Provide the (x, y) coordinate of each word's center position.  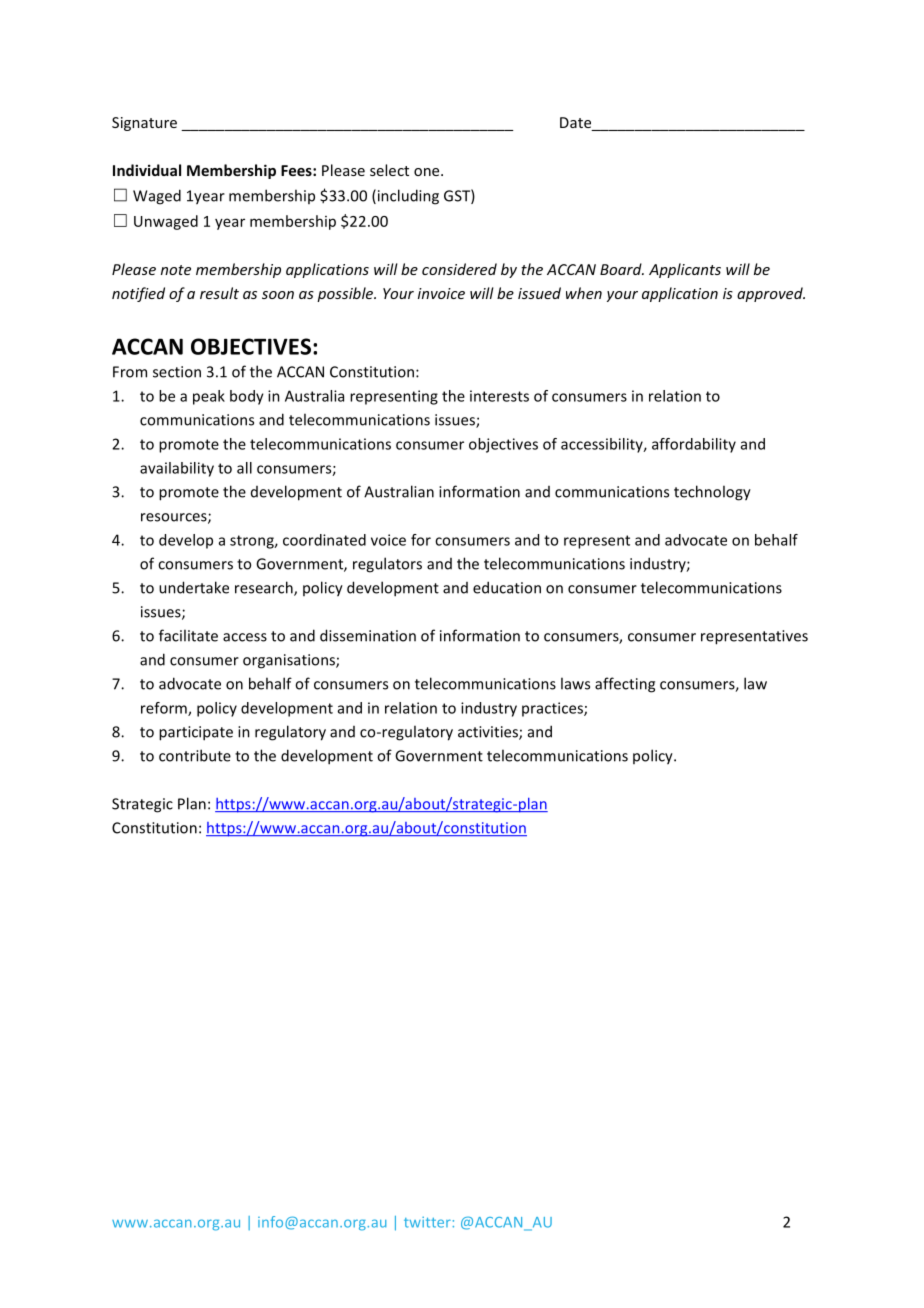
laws (575, 683)
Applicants (685, 270)
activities (489, 733)
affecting (625, 685)
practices (553, 709)
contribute (195, 755)
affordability (694, 445)
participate (196, 733)
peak (209, 397)
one (428, 172)
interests (499, 396)
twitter (427, 1222)
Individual (147, 170)
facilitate (188, 635)
